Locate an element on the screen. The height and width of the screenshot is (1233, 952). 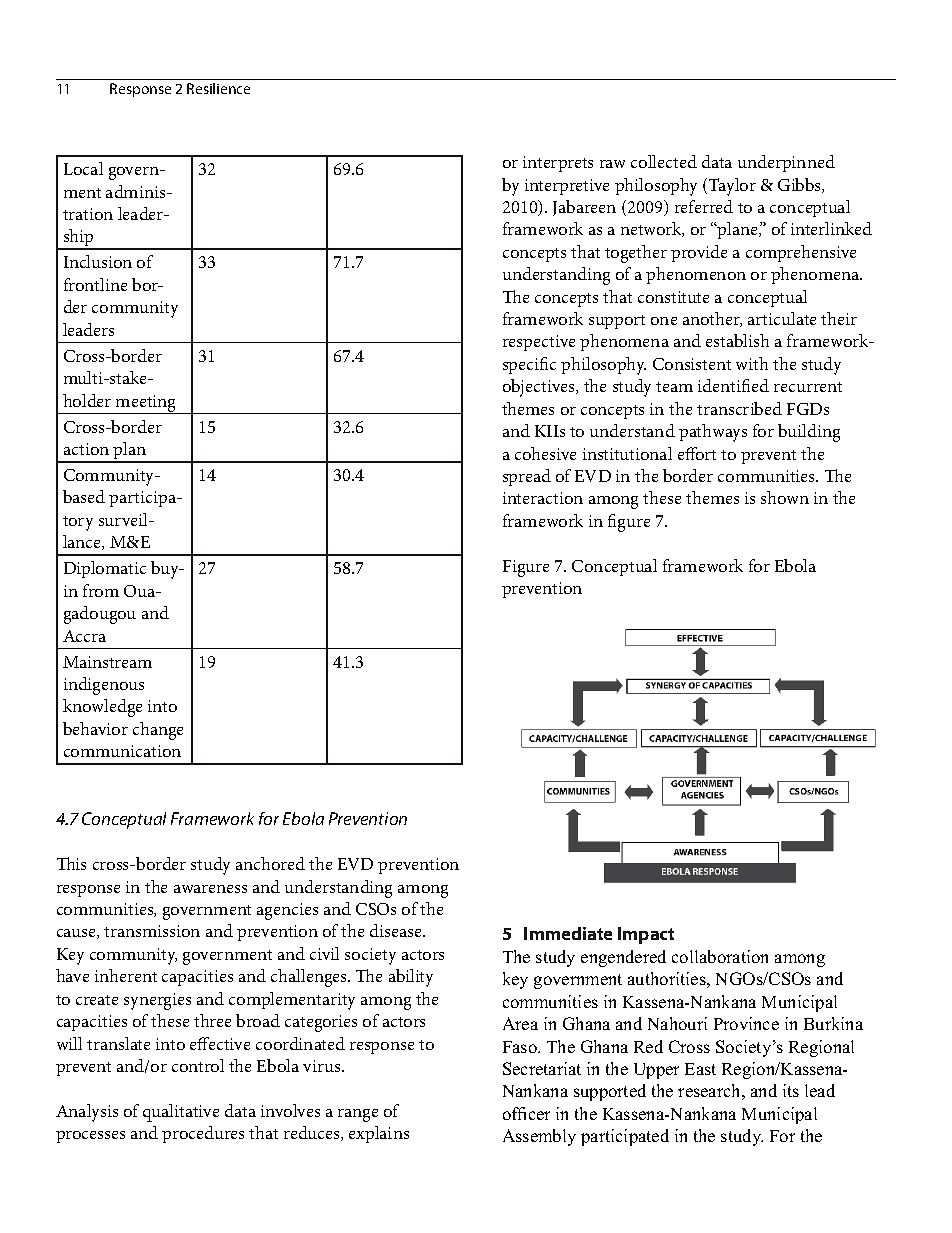
qualitative is located at coordinates (181, 1113).
